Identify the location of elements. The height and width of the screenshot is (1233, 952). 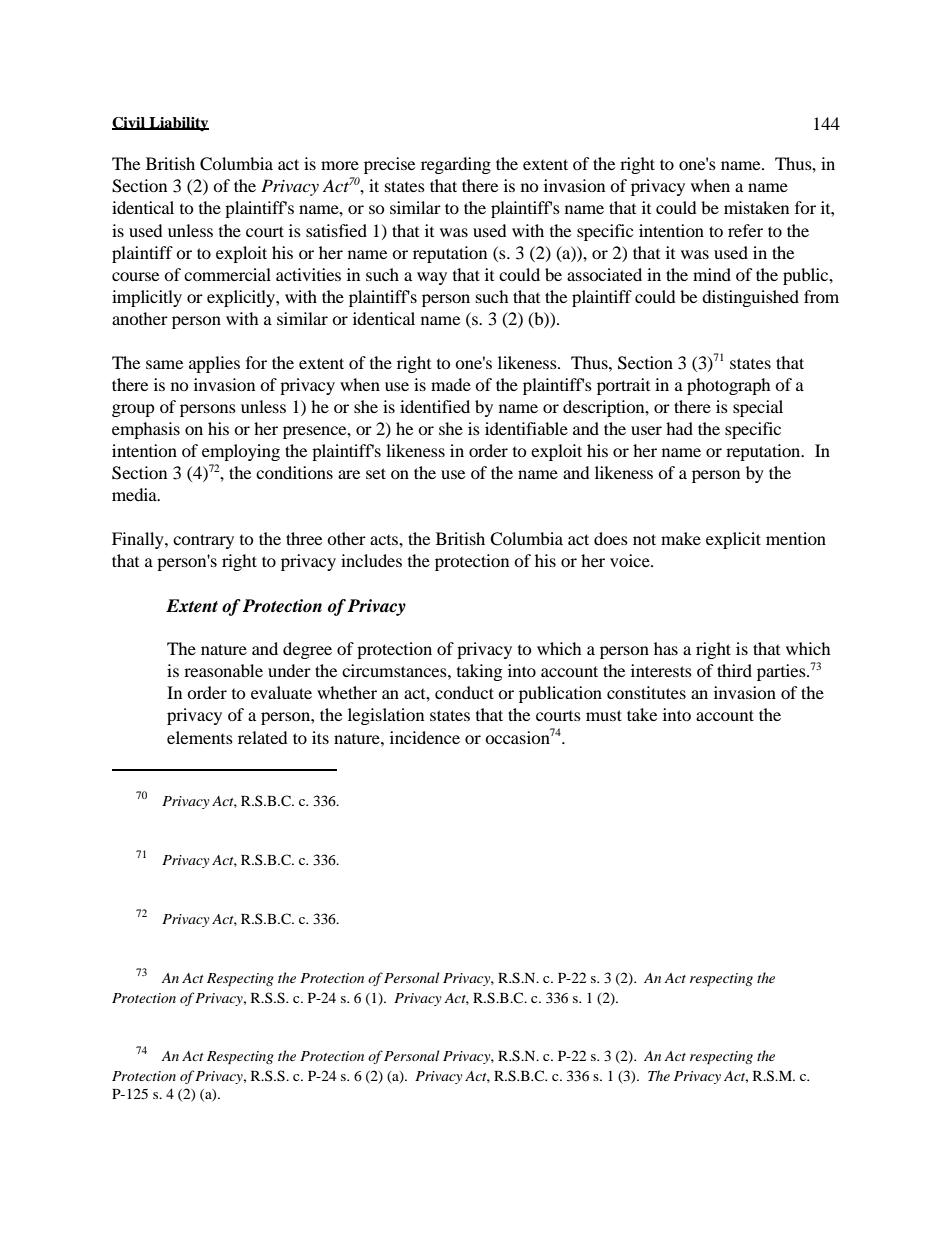
(200, 737).
